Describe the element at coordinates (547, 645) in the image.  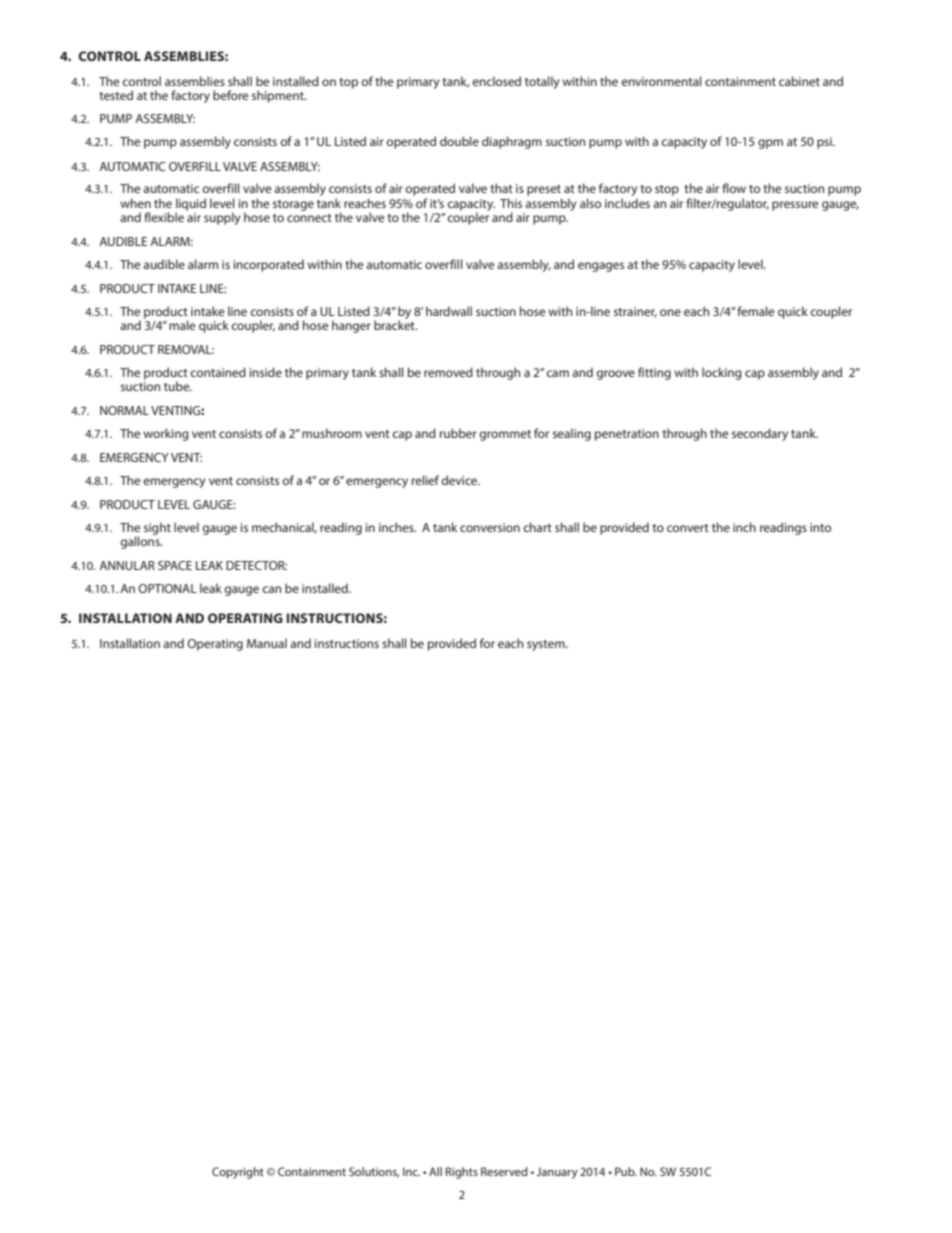
I see `system` at that location.
